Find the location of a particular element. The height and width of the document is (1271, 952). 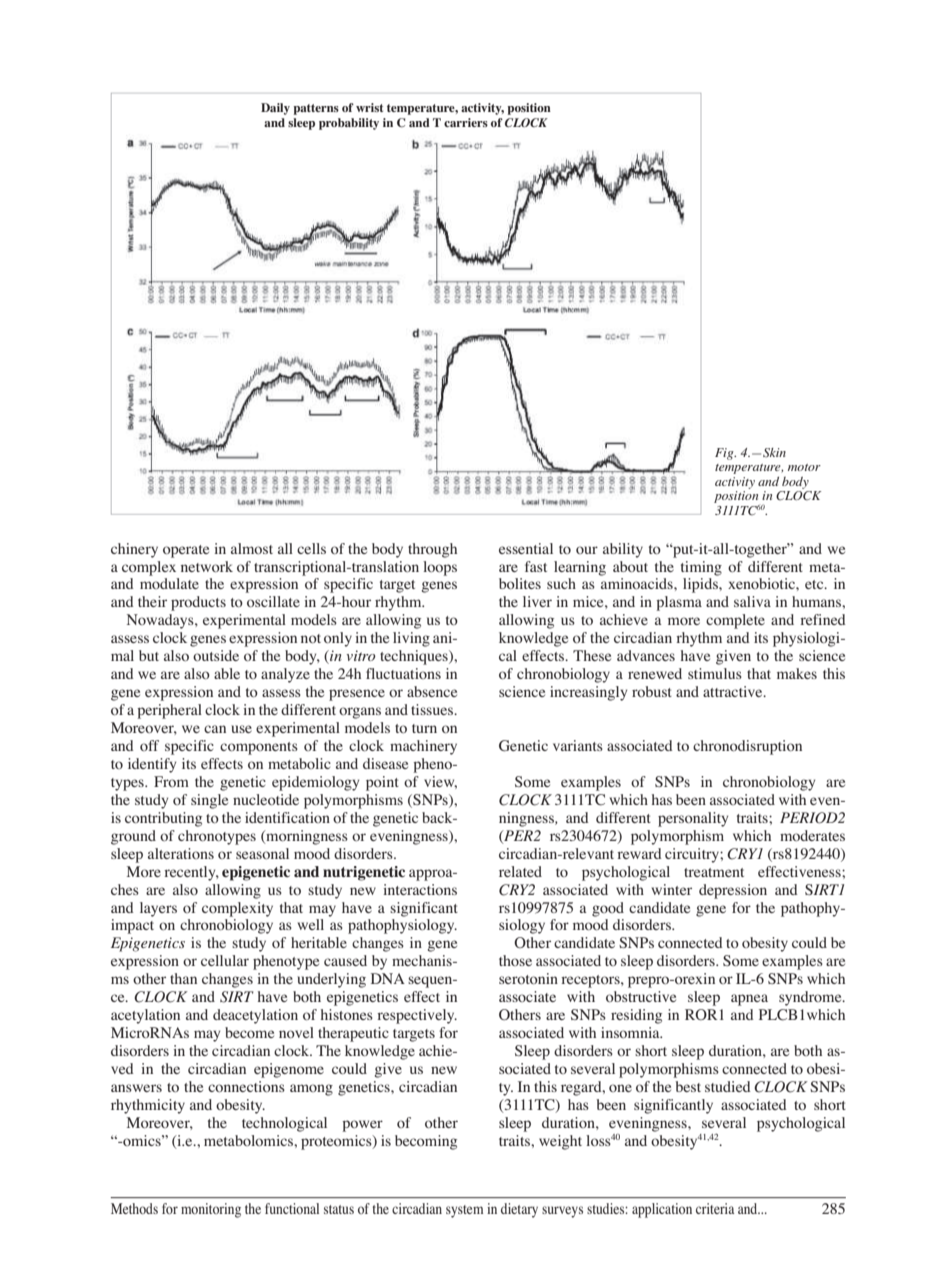

almost is located at coordinates (252, 548).
